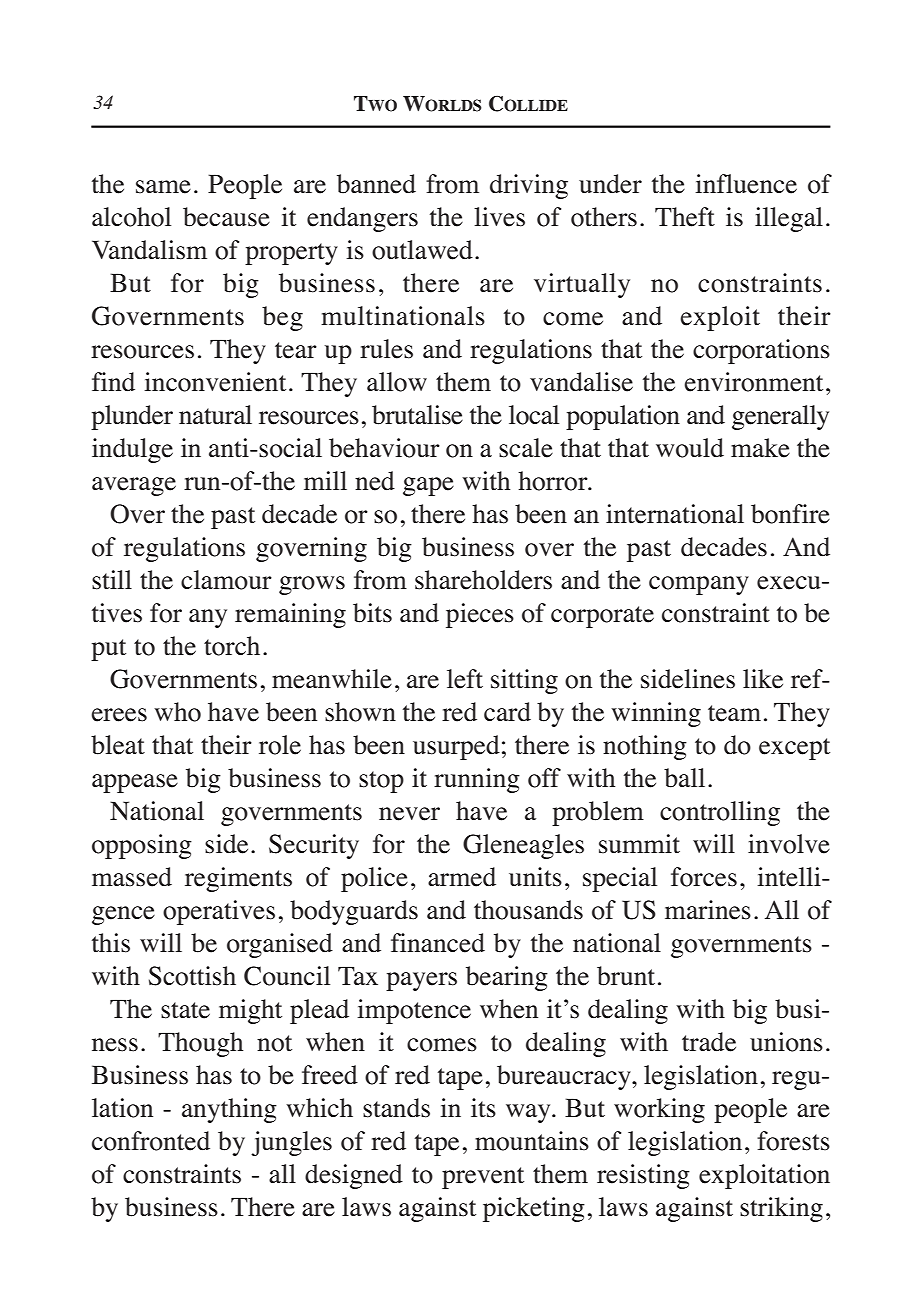 This image has width=924, height=1310. Describe the element at coordinates (709, 1042) in the image. I see `trade` at that location.
